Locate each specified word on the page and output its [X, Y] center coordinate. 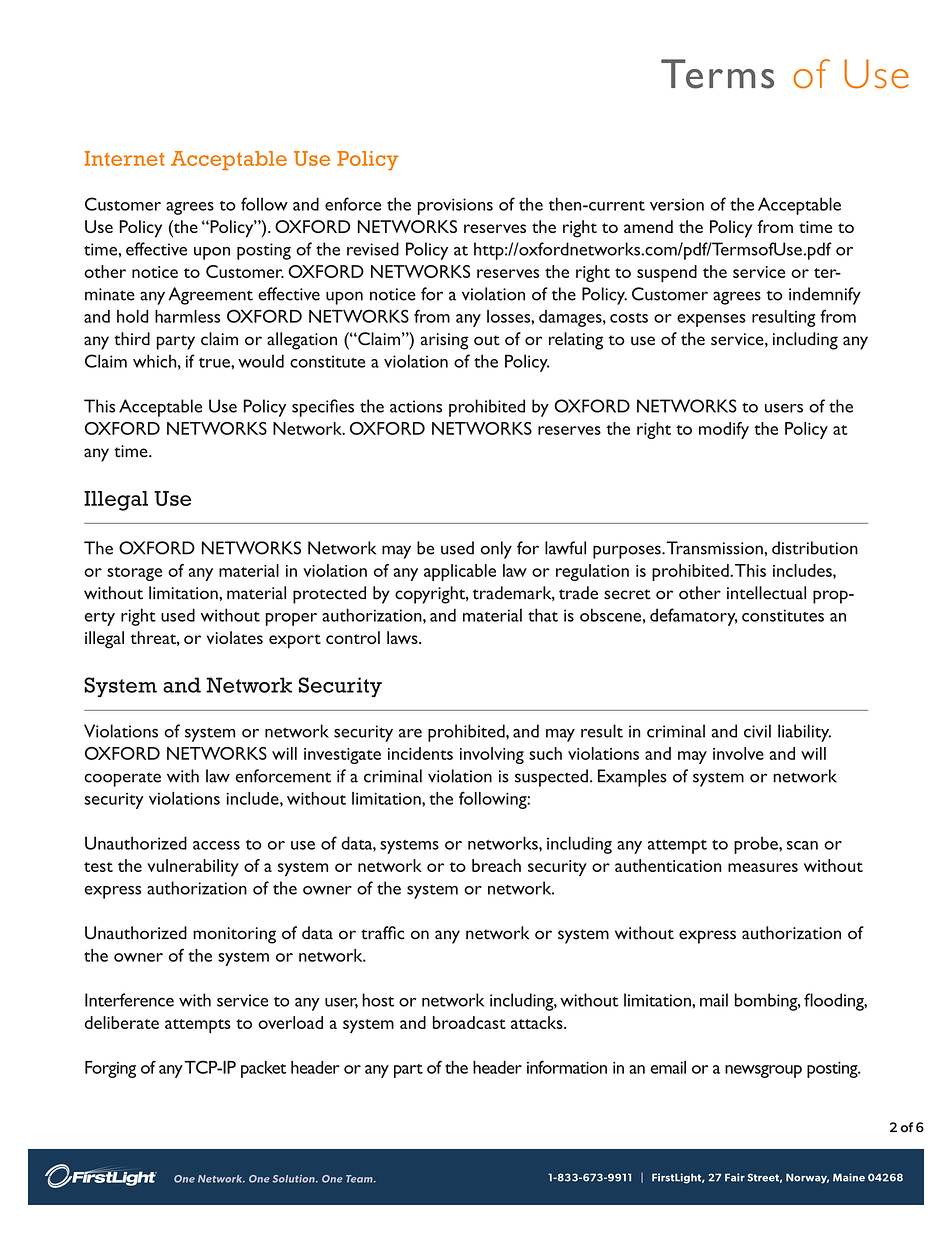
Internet [125, 158]
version [677, 204]
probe [757, 845]
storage [134, 574]
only [496, 550]
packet [264, 1069]
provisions [455, 206]
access [216, 845]
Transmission [714, 548]
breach [496, 865]
